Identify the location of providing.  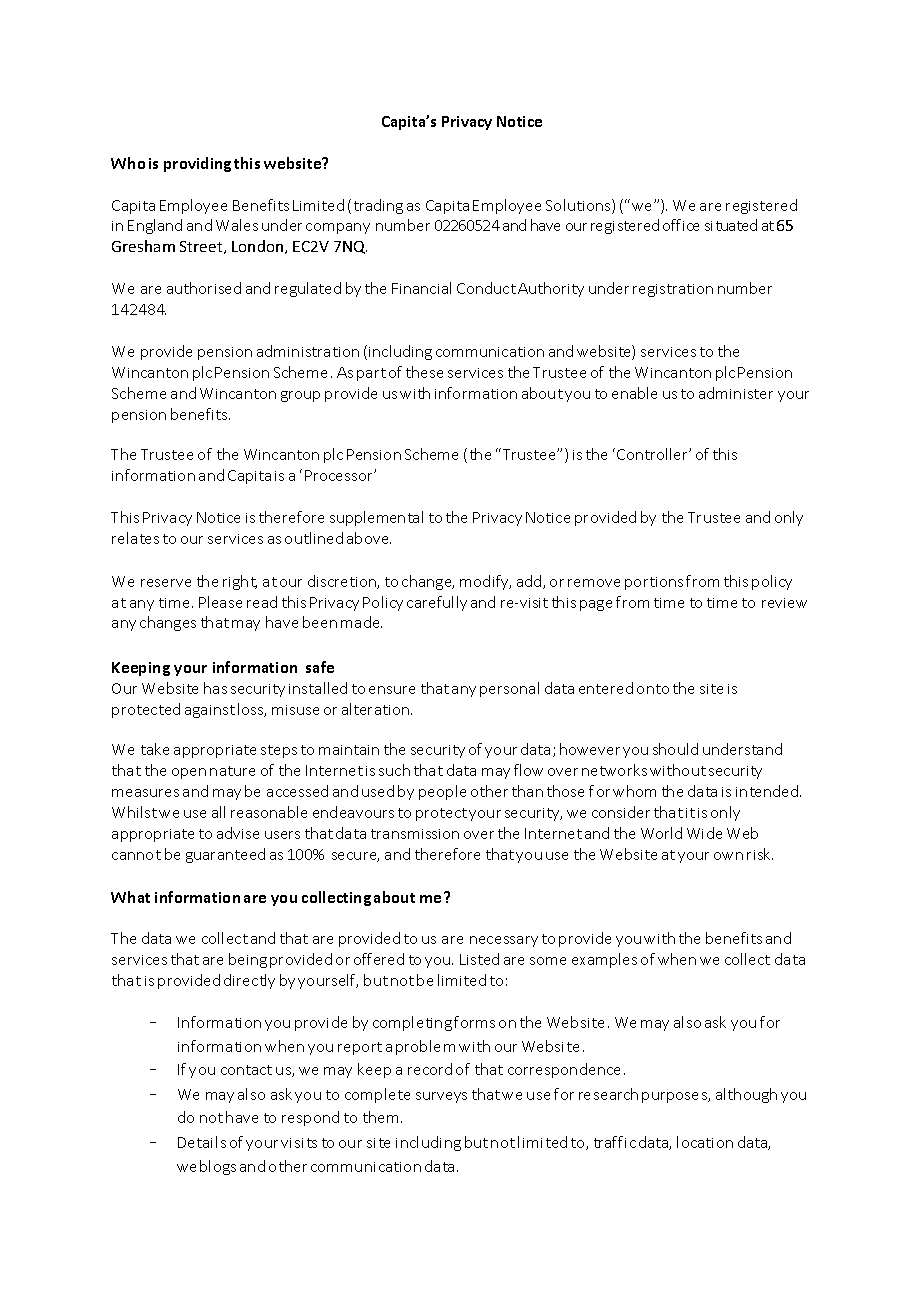
(197, 164).
